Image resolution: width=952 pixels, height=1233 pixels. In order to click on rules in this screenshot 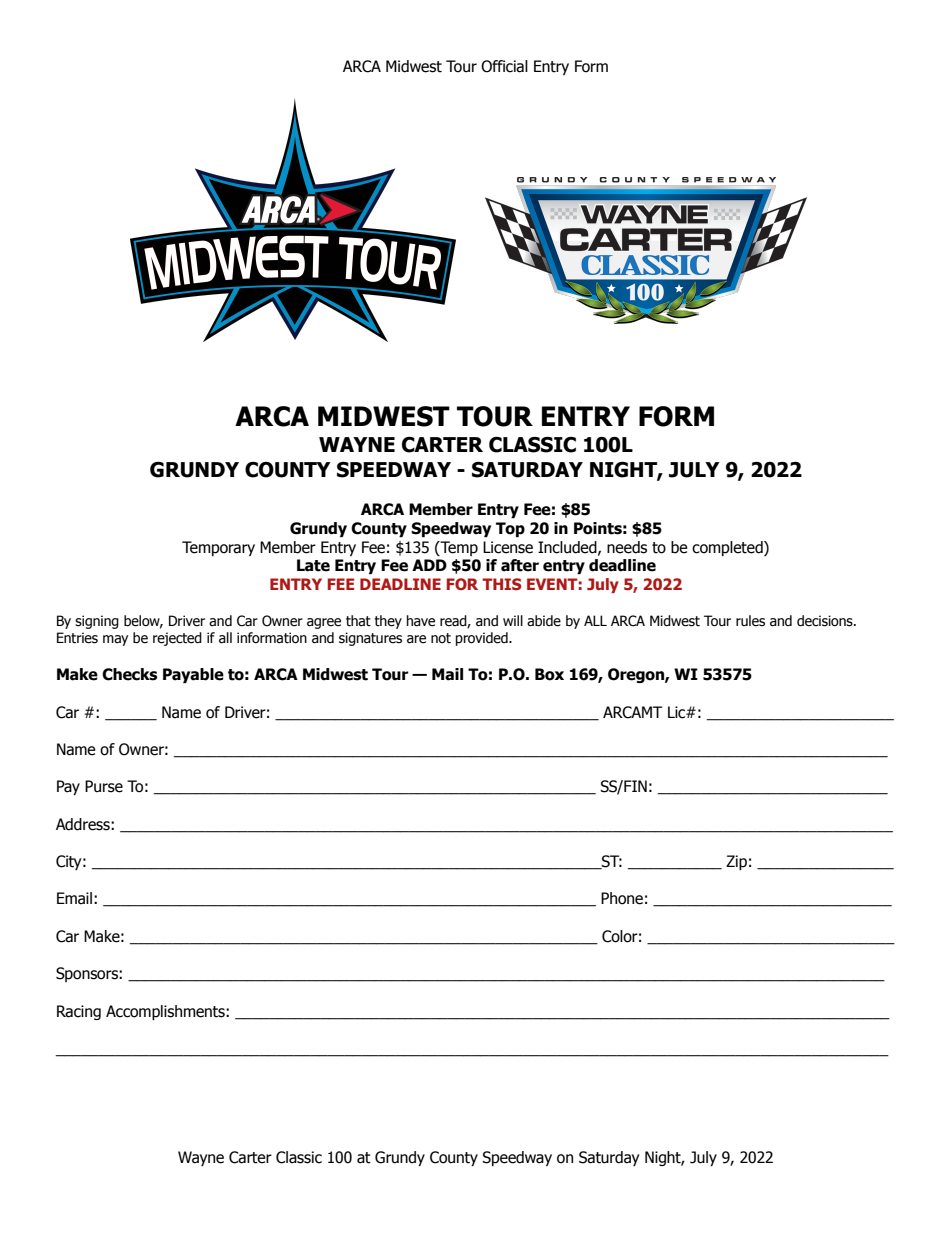, I will do `click(750, 621)`.
